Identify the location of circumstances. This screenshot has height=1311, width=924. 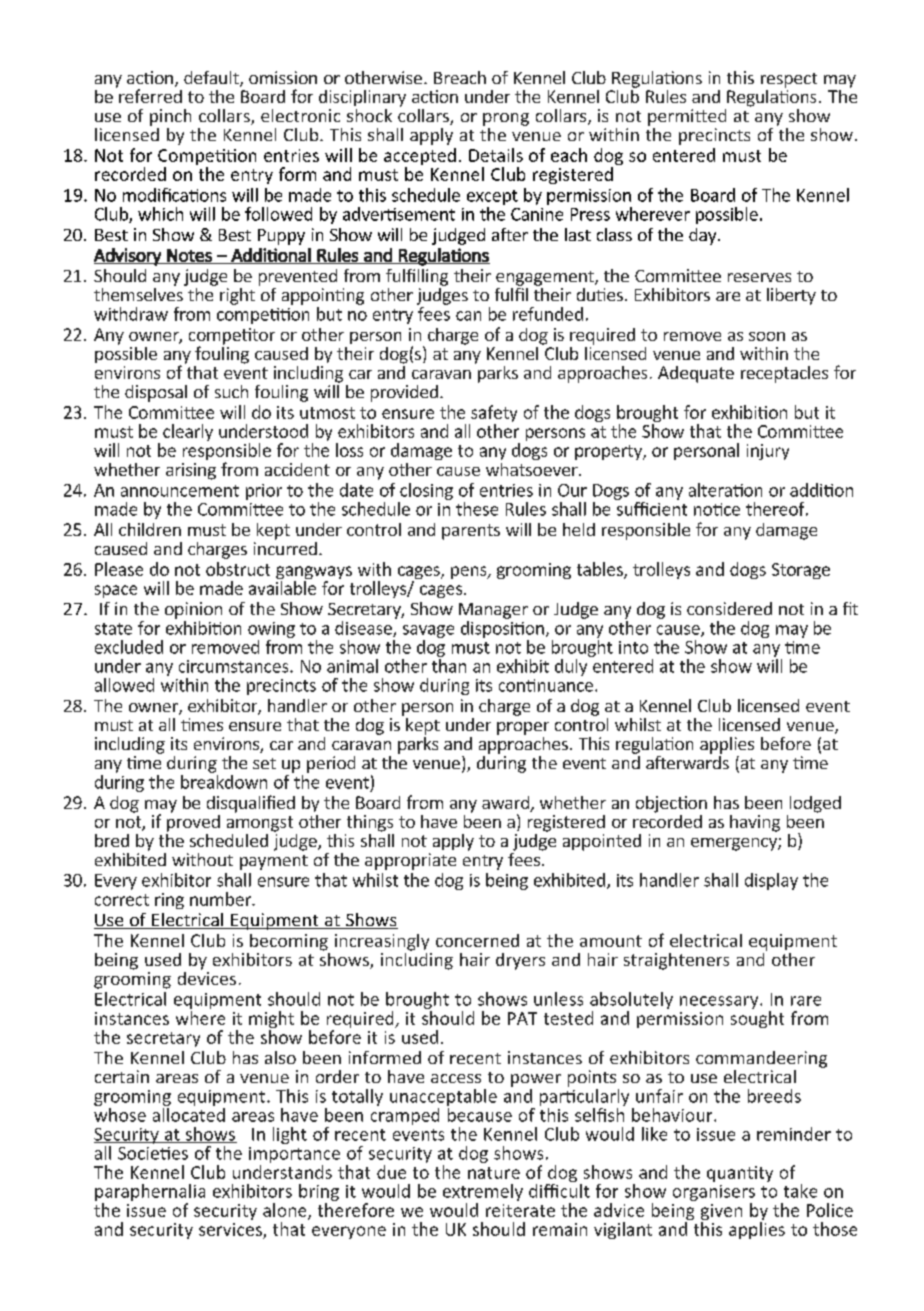
(235, 666).
